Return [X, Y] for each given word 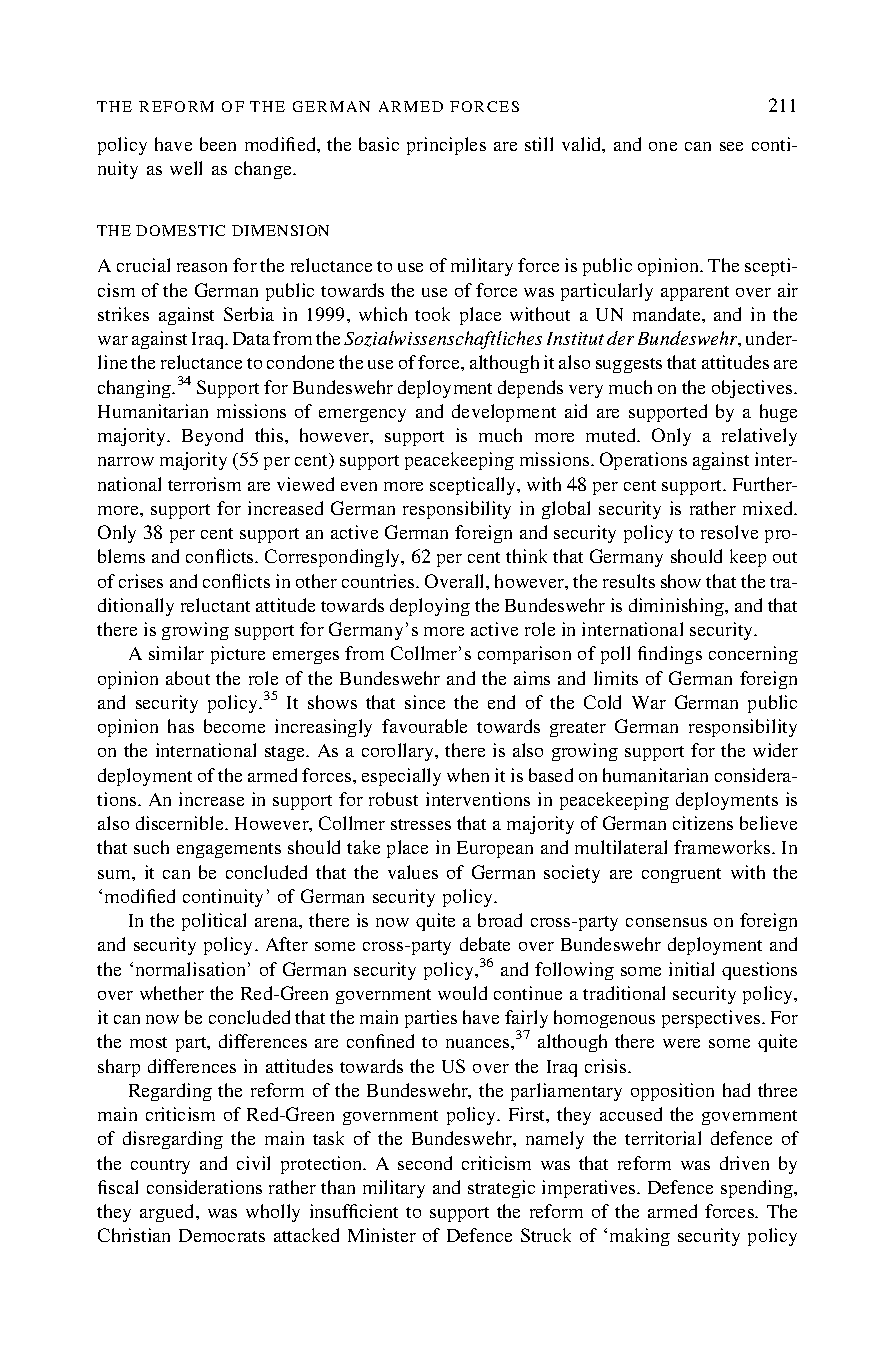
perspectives [712, 1019]
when [468, 775]
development [504, 413]
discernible [181, 823]
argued [168, 1213]
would [462, 993]
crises [141, 581]
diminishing [678, 607]
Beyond [212, 437]
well [186, 168]
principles [446, 146]
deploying [430, 607]
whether [172, 993]
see [731, 146]
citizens [703, 823]
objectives [753, 389]
